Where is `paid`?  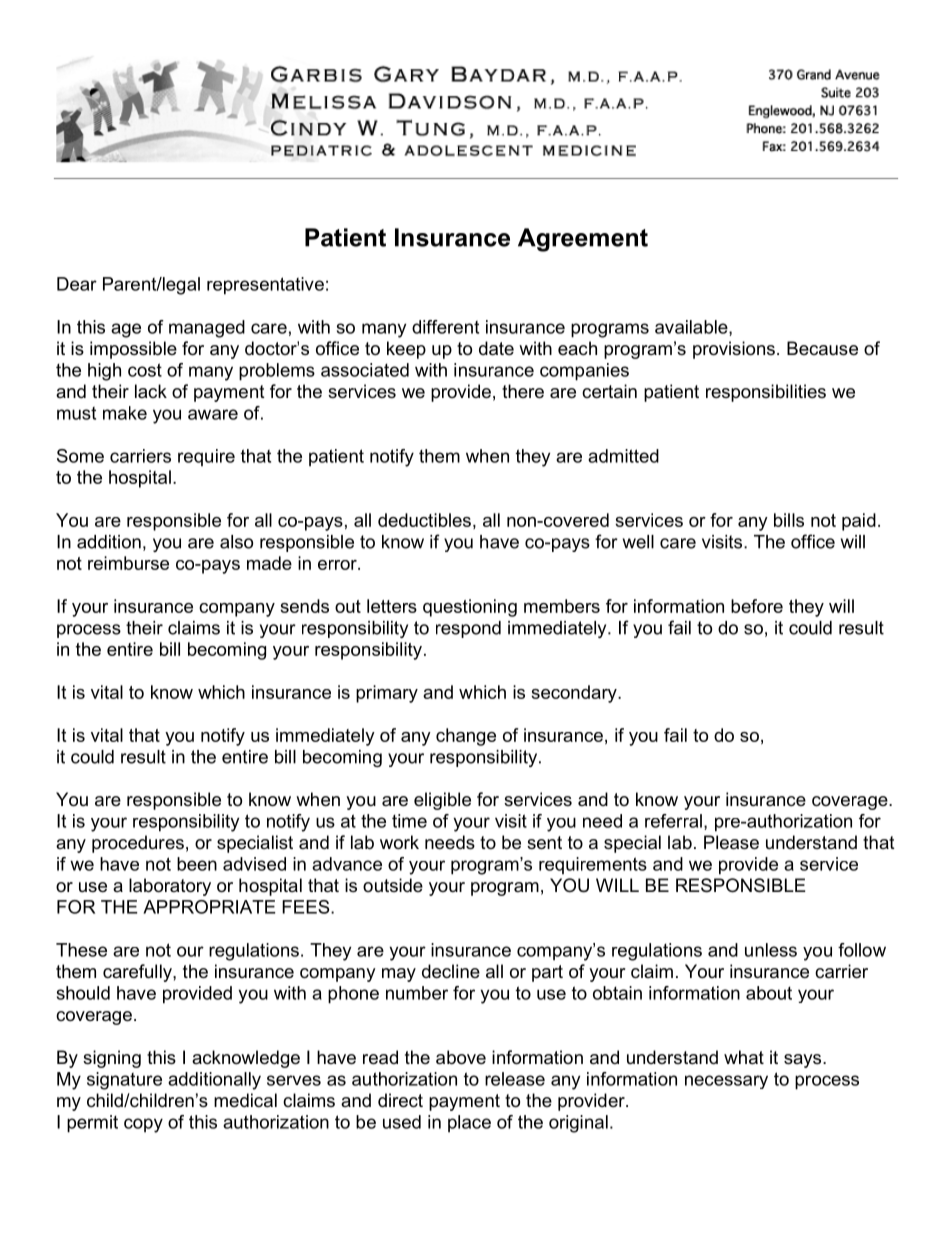 paid is located at coordinates (859, 522).
